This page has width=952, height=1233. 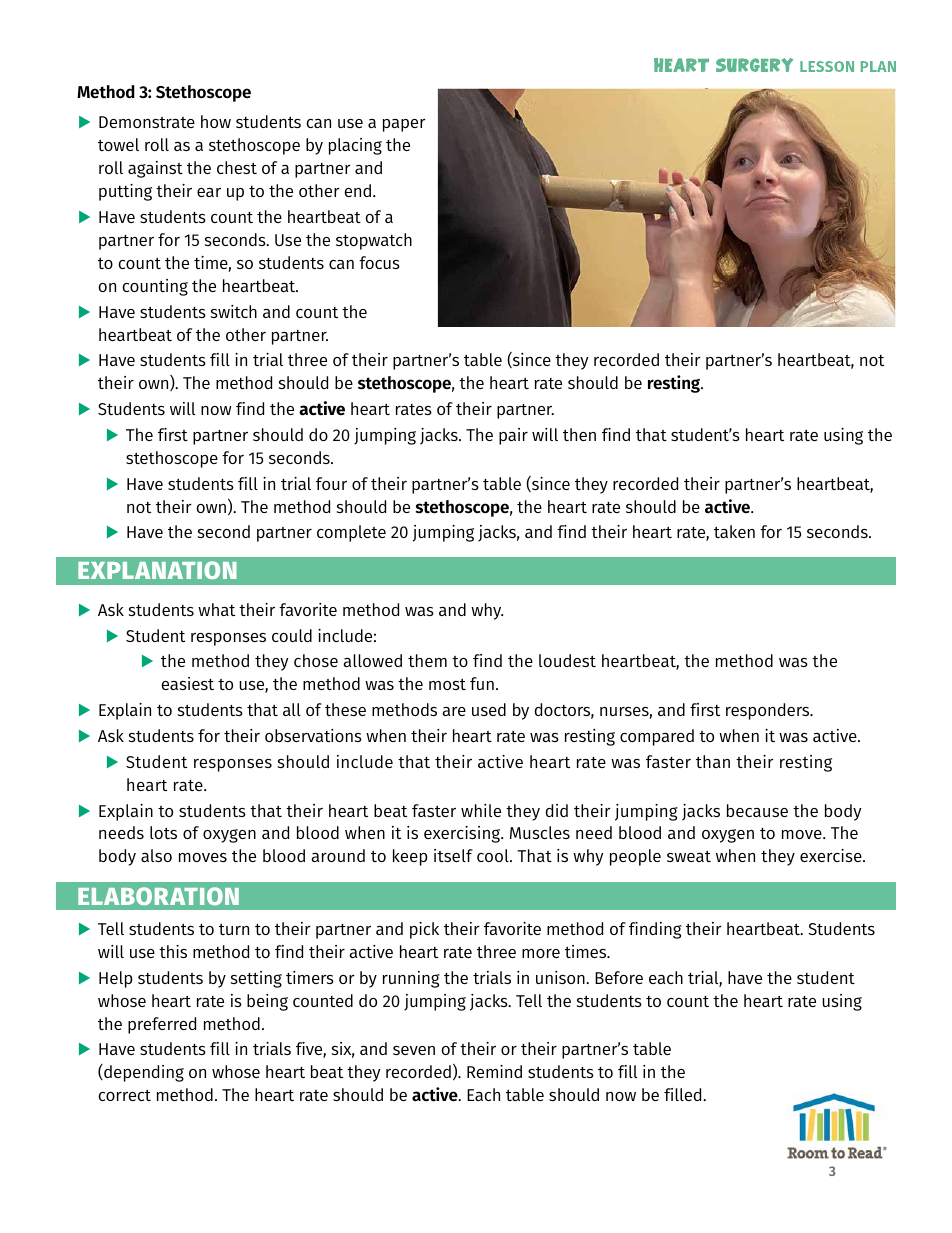 What do you see at coordinates (143, 1073) in the page?
I see `depending` at bounding box center [143, 1073].
